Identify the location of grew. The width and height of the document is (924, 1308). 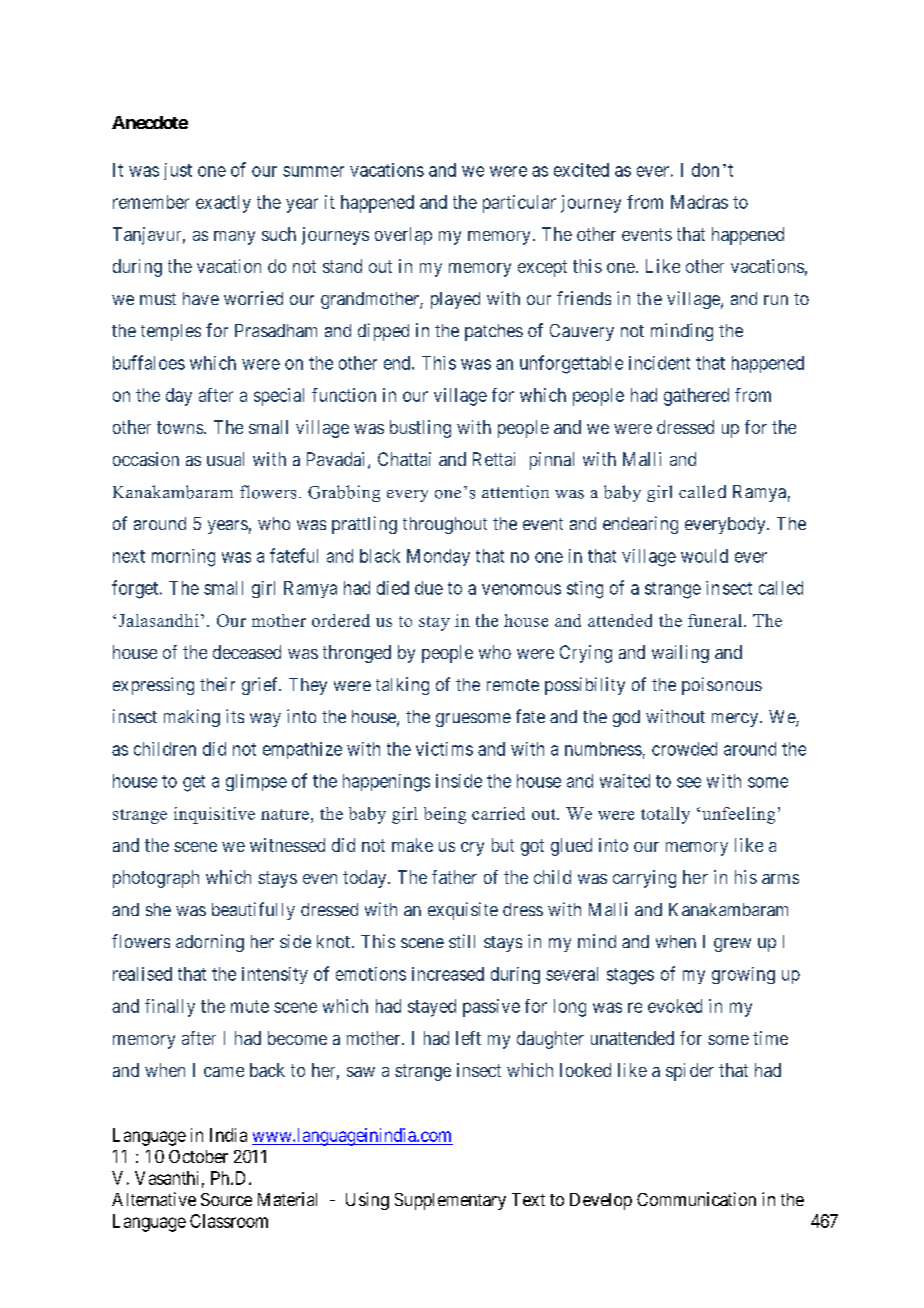
(732, 945).
